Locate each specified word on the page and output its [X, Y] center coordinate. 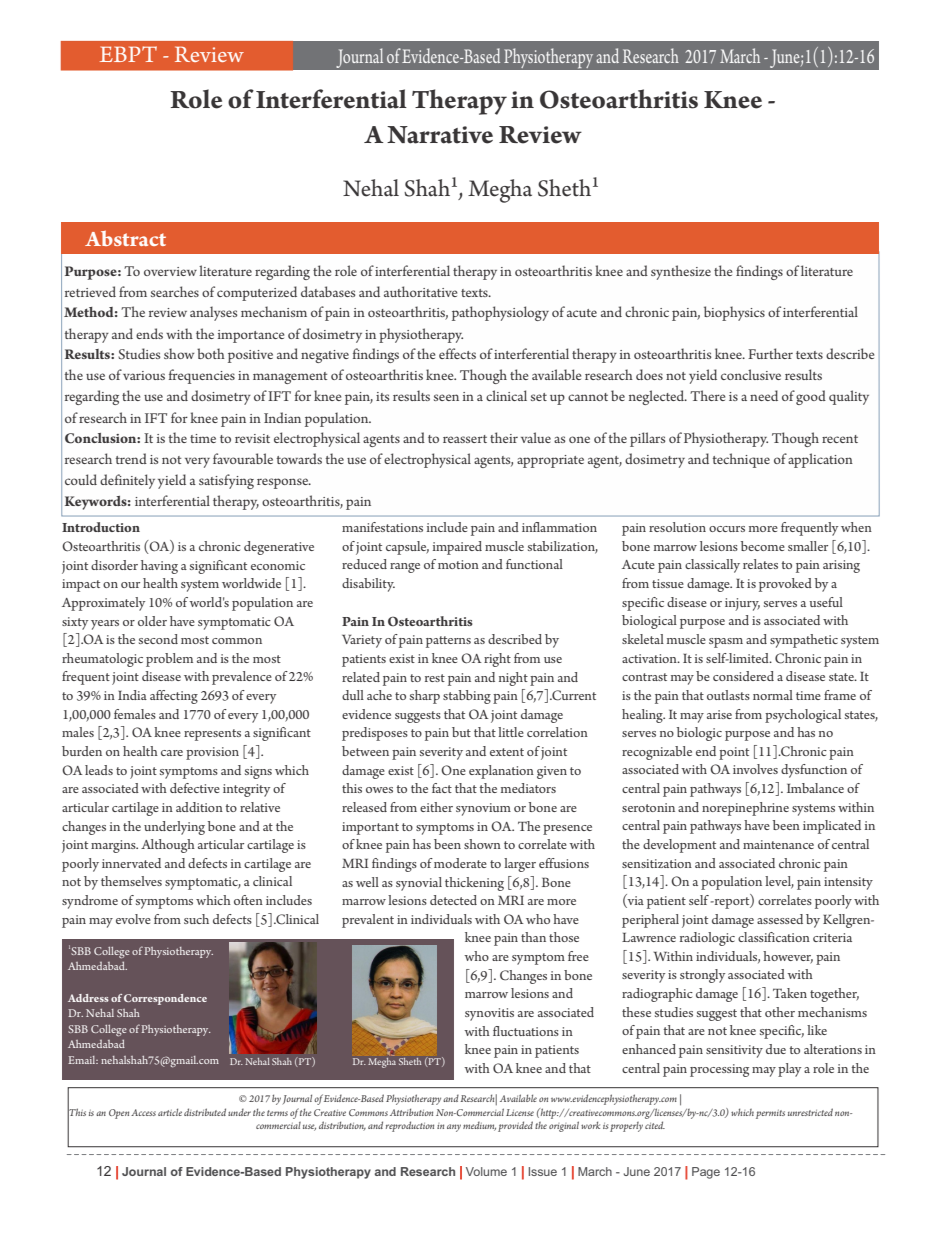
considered [743, 676]
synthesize [681, 272]
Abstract [125, 238]
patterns [448, 642]
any [454, 1128]
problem [169, 660]
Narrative [440, 135]
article [170, 1112]
